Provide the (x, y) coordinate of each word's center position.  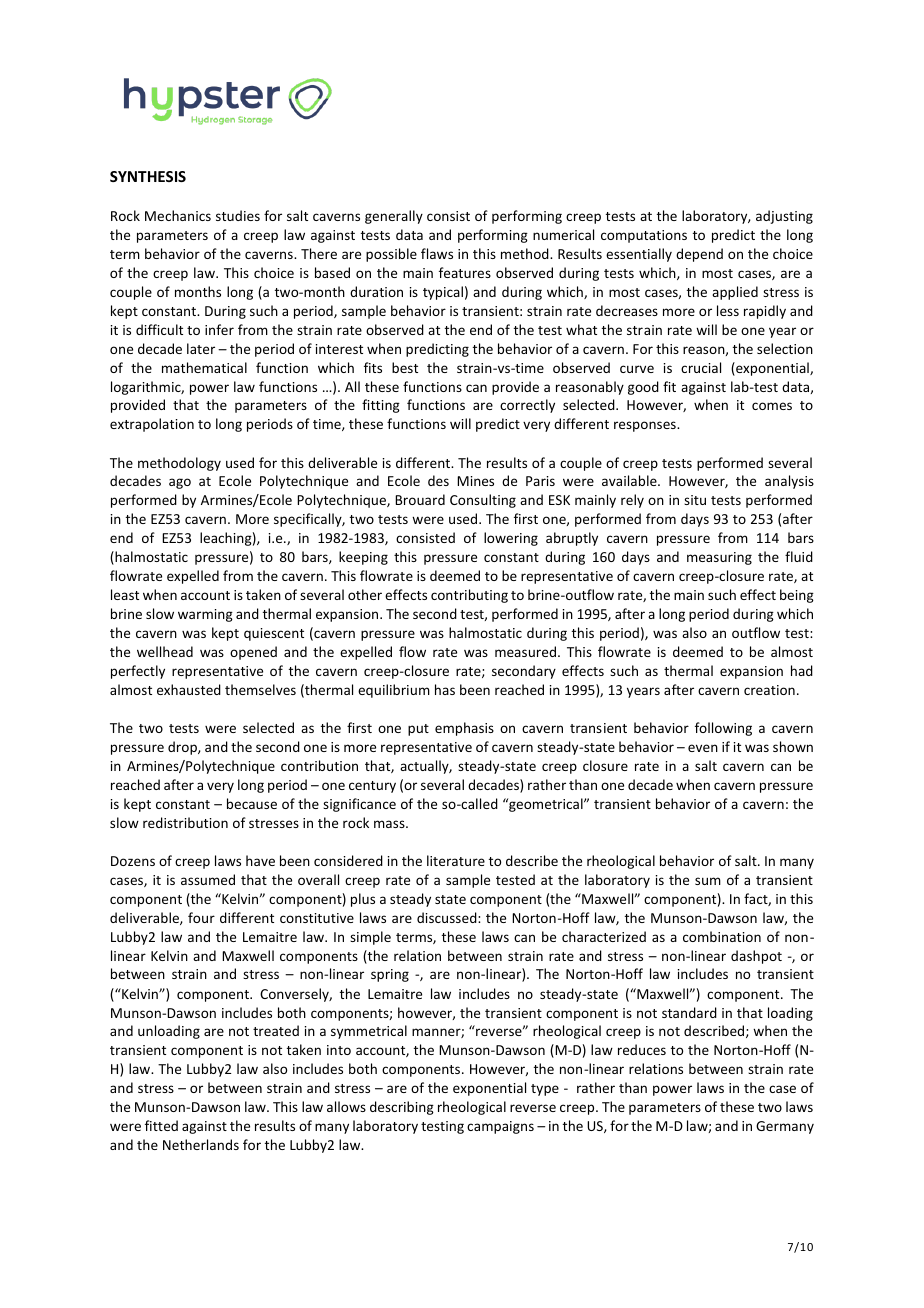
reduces (642, 1049)
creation (769, 690)
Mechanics (178, 215)
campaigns (500, 1127)
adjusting (784, 217)
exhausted (189, 689)
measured (525, 651)
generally (394, 217)
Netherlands (201, 1144)
